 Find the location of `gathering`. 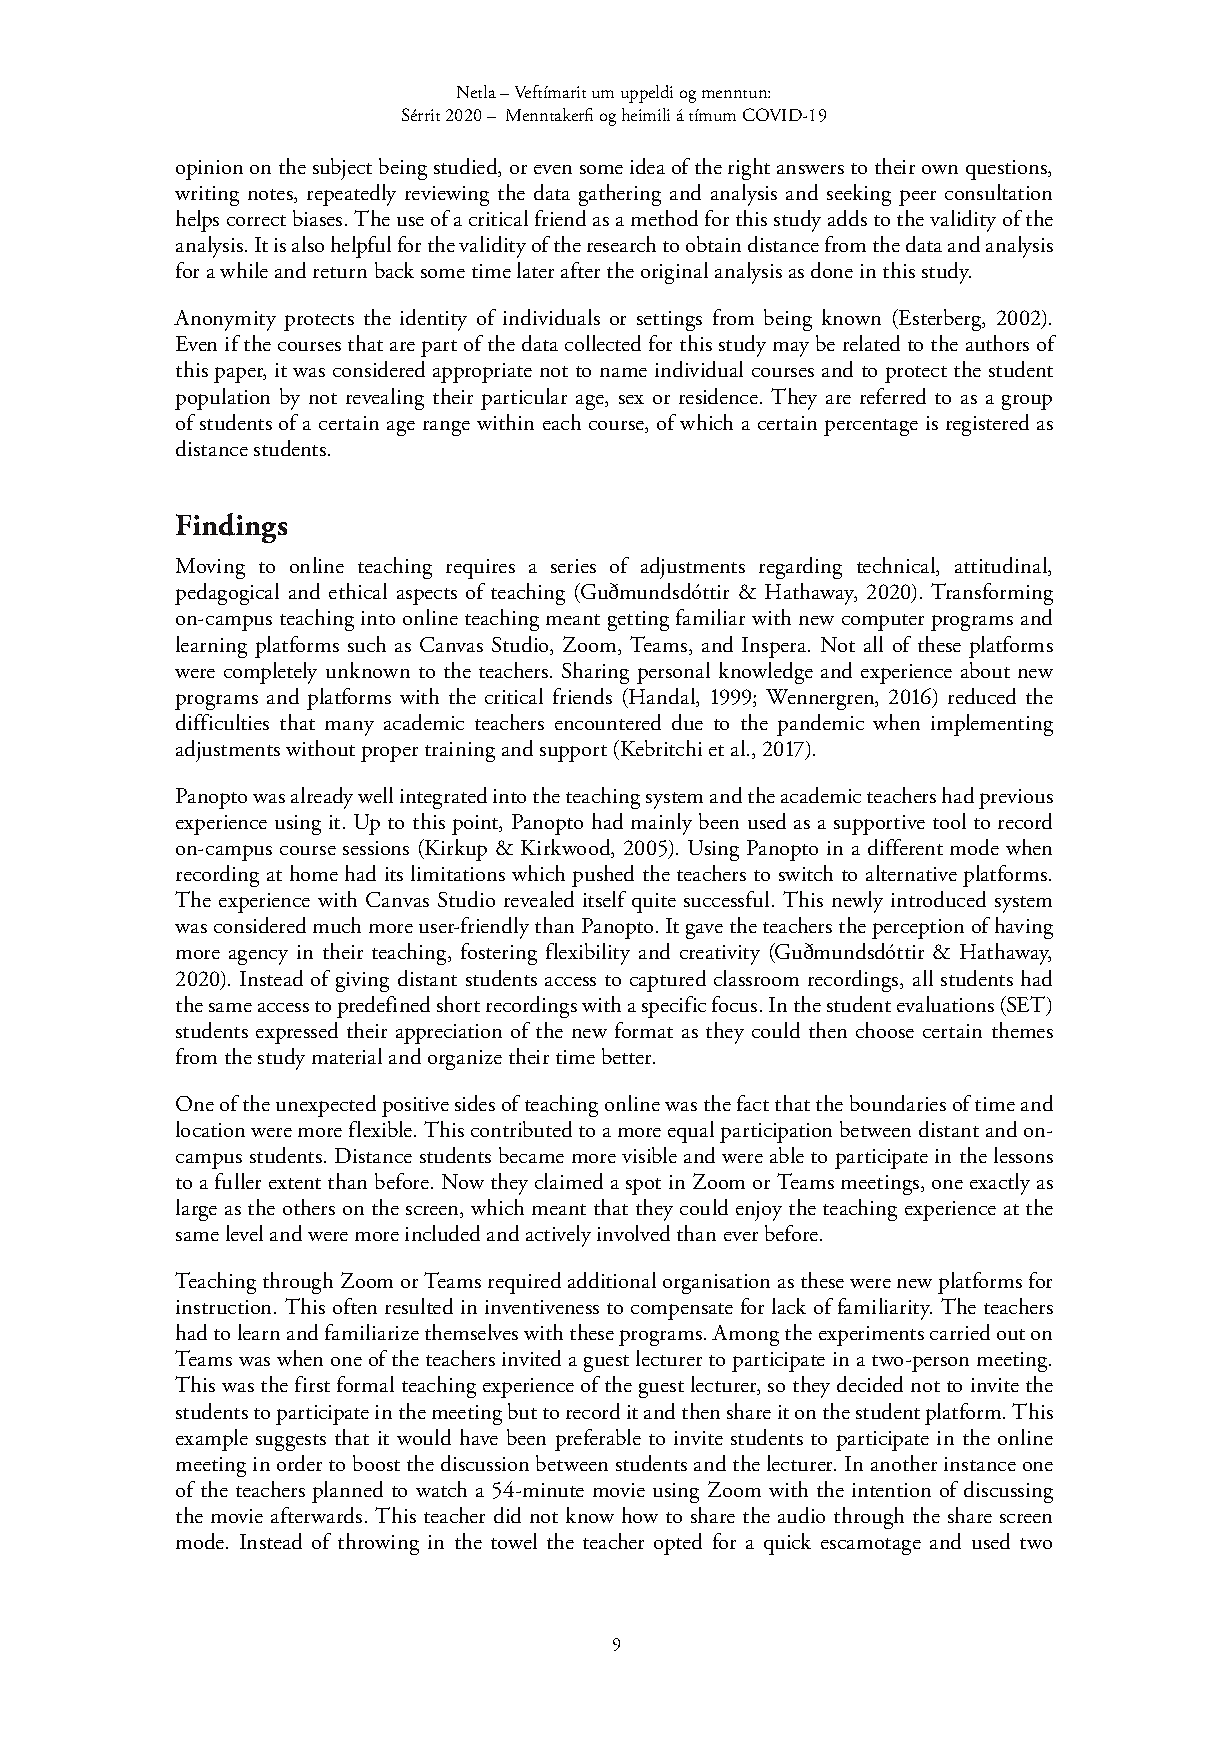

gathering is located at coordinates (620, 195).
